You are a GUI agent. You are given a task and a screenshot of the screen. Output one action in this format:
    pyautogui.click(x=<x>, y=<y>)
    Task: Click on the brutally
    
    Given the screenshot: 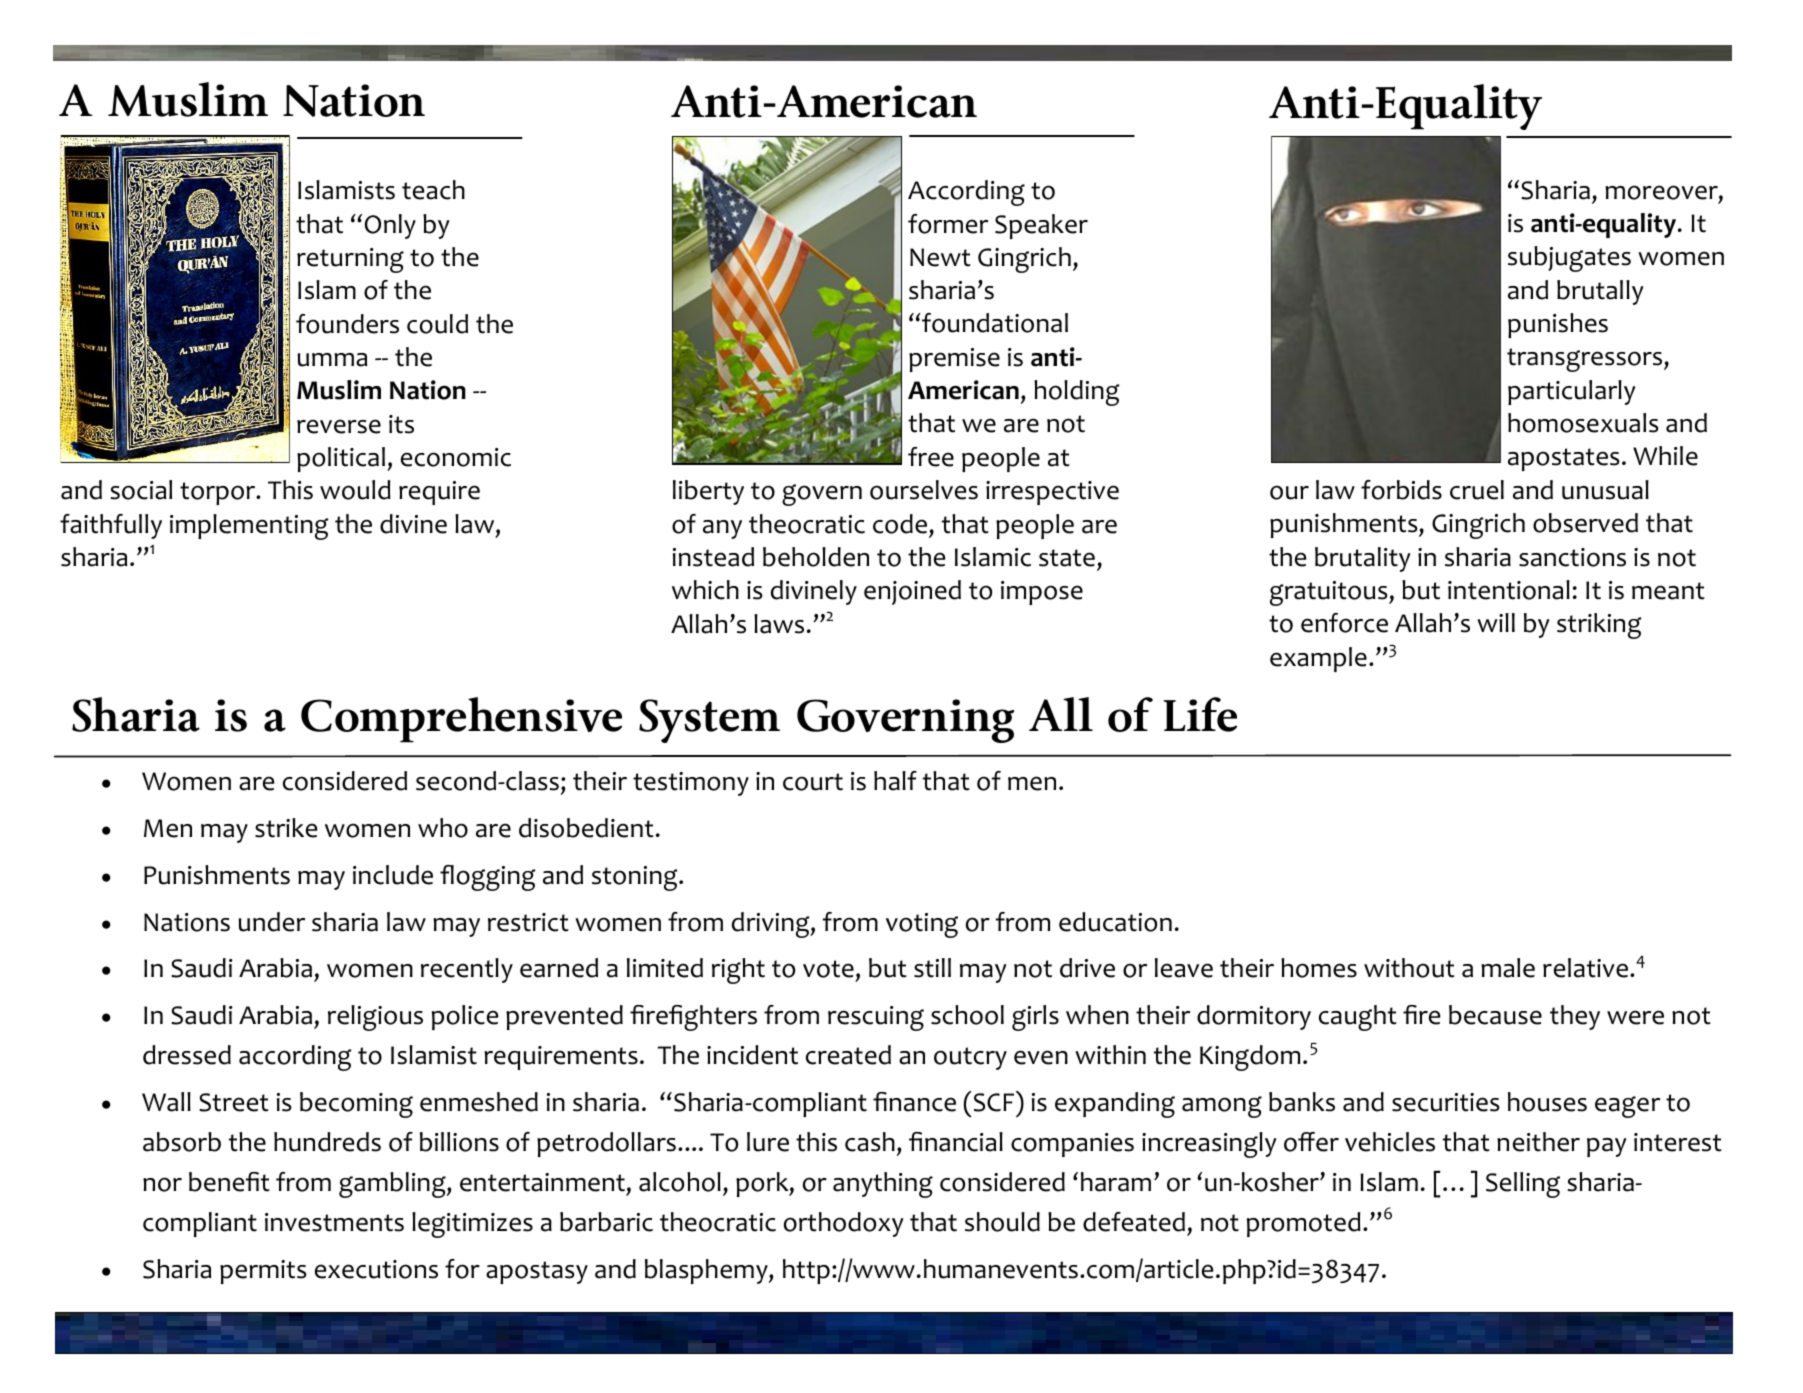 What is the action you would take?
    pyautogui.click(x=1600, y=292)
